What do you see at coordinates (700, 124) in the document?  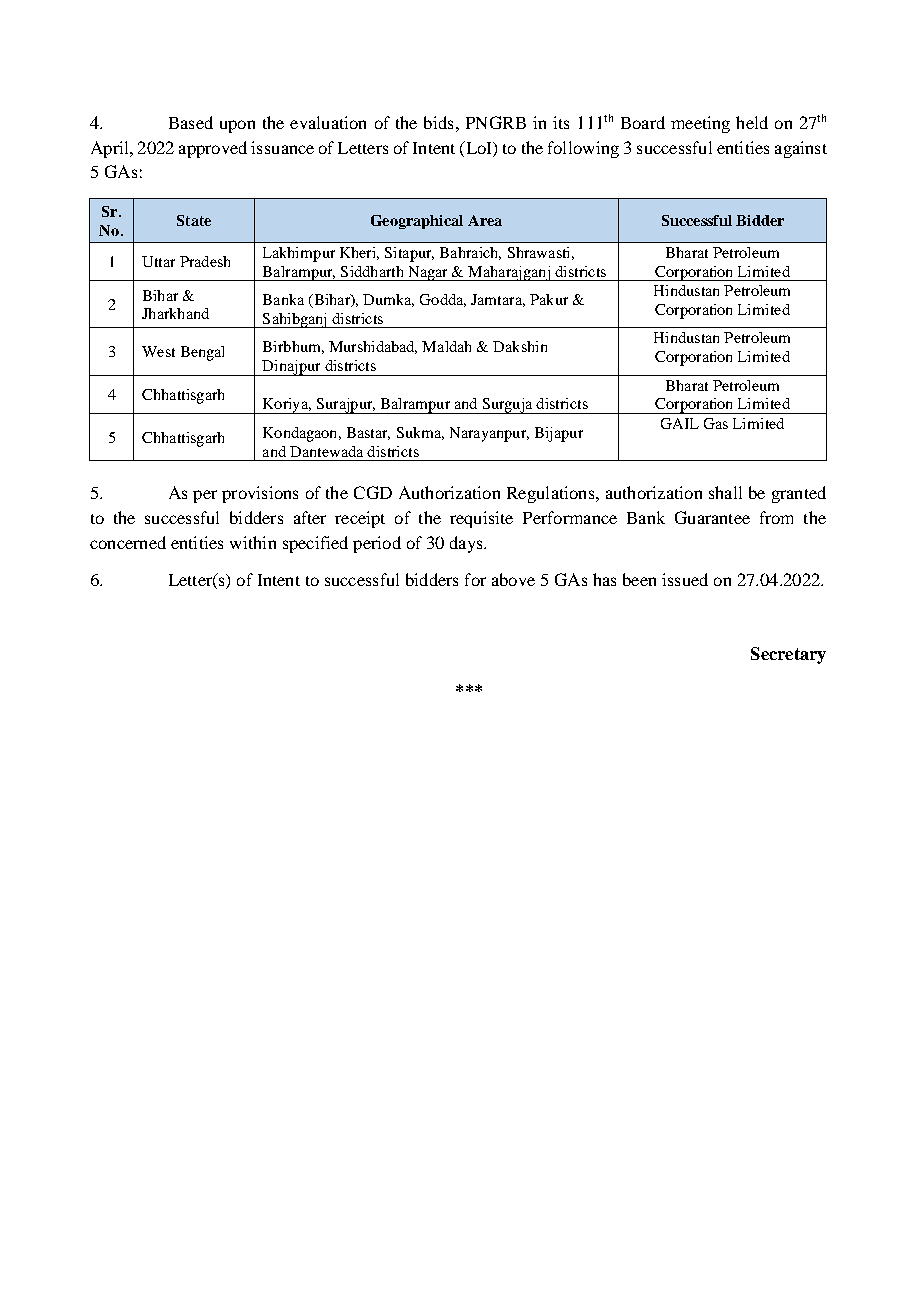 I see `meeting` at bounding box center [700, 124].
